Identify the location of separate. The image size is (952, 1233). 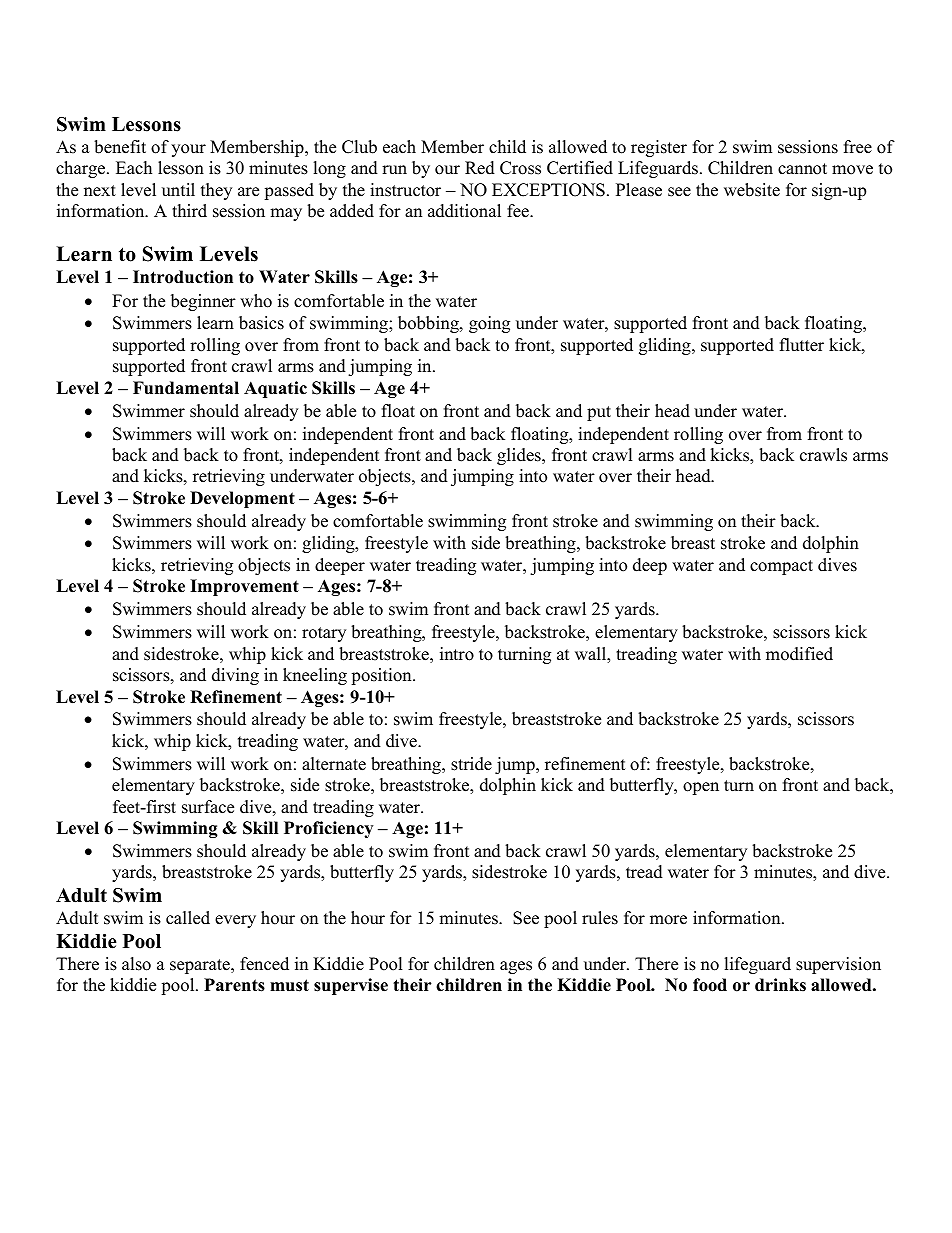
(201, 966).
